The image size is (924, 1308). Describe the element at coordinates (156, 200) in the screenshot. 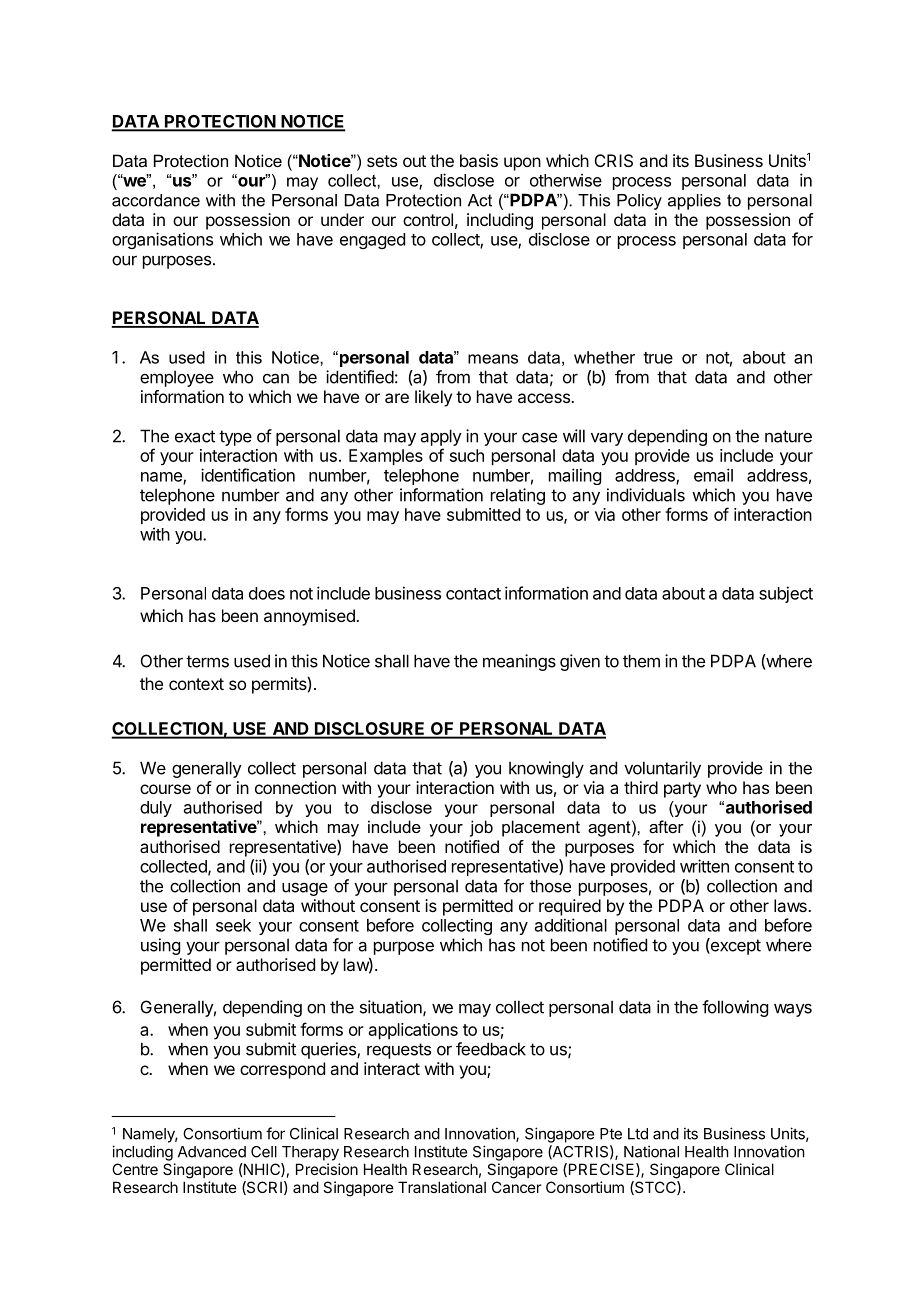

I see `accordance` at that location.
